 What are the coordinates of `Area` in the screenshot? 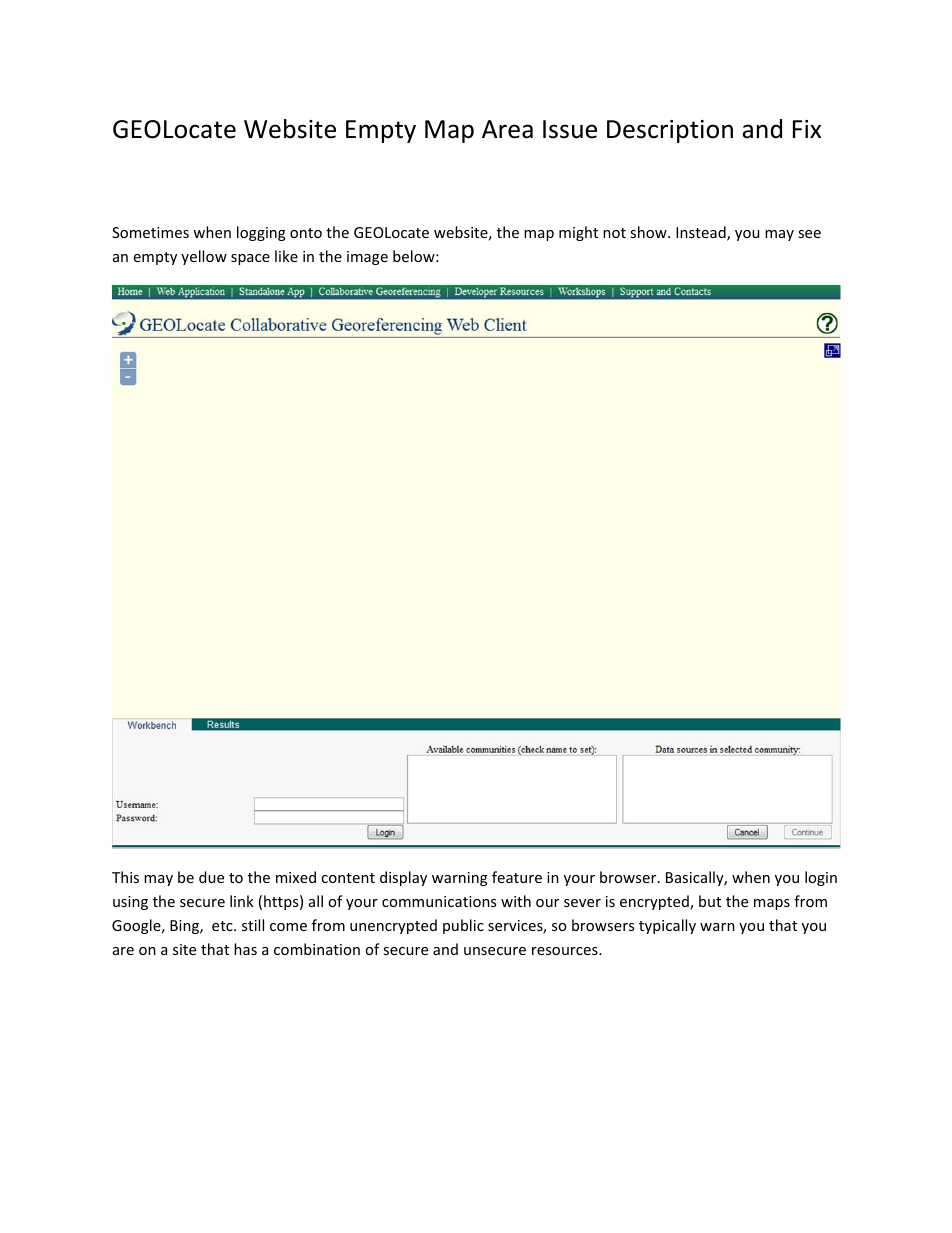 It's located at (507, 129).
